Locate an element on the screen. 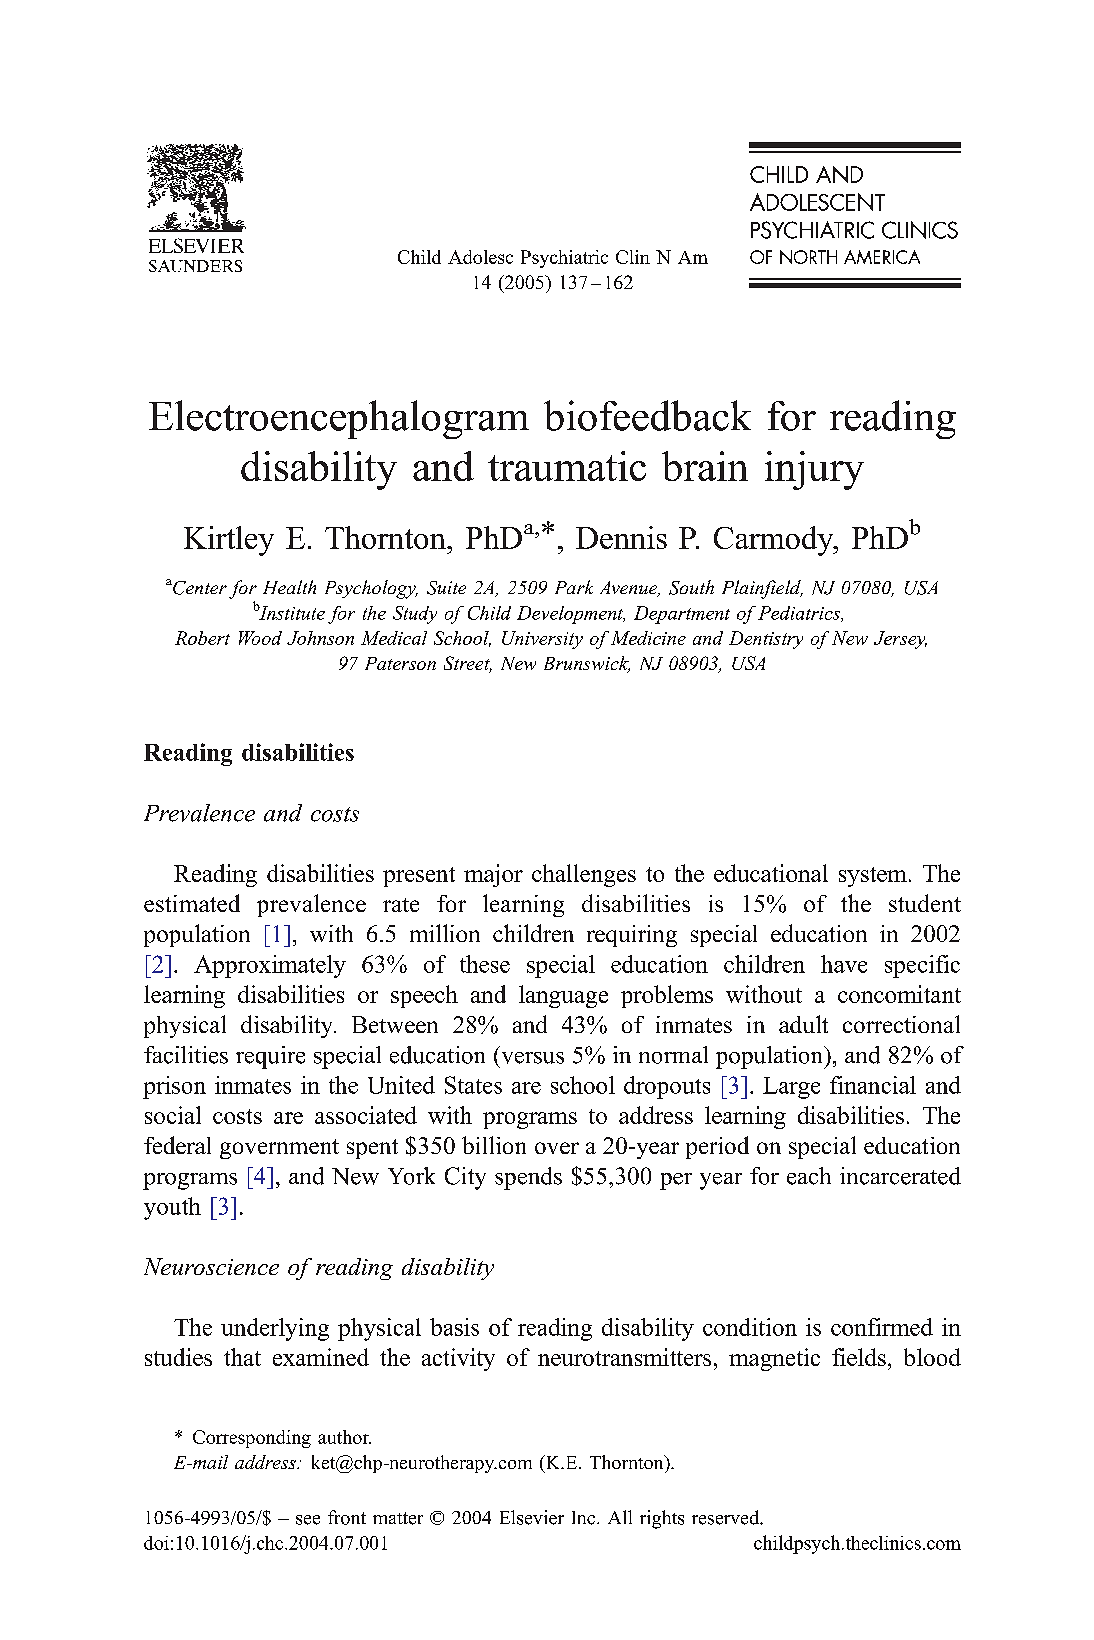  Corresponding is located at coordinates (252, 1439).
